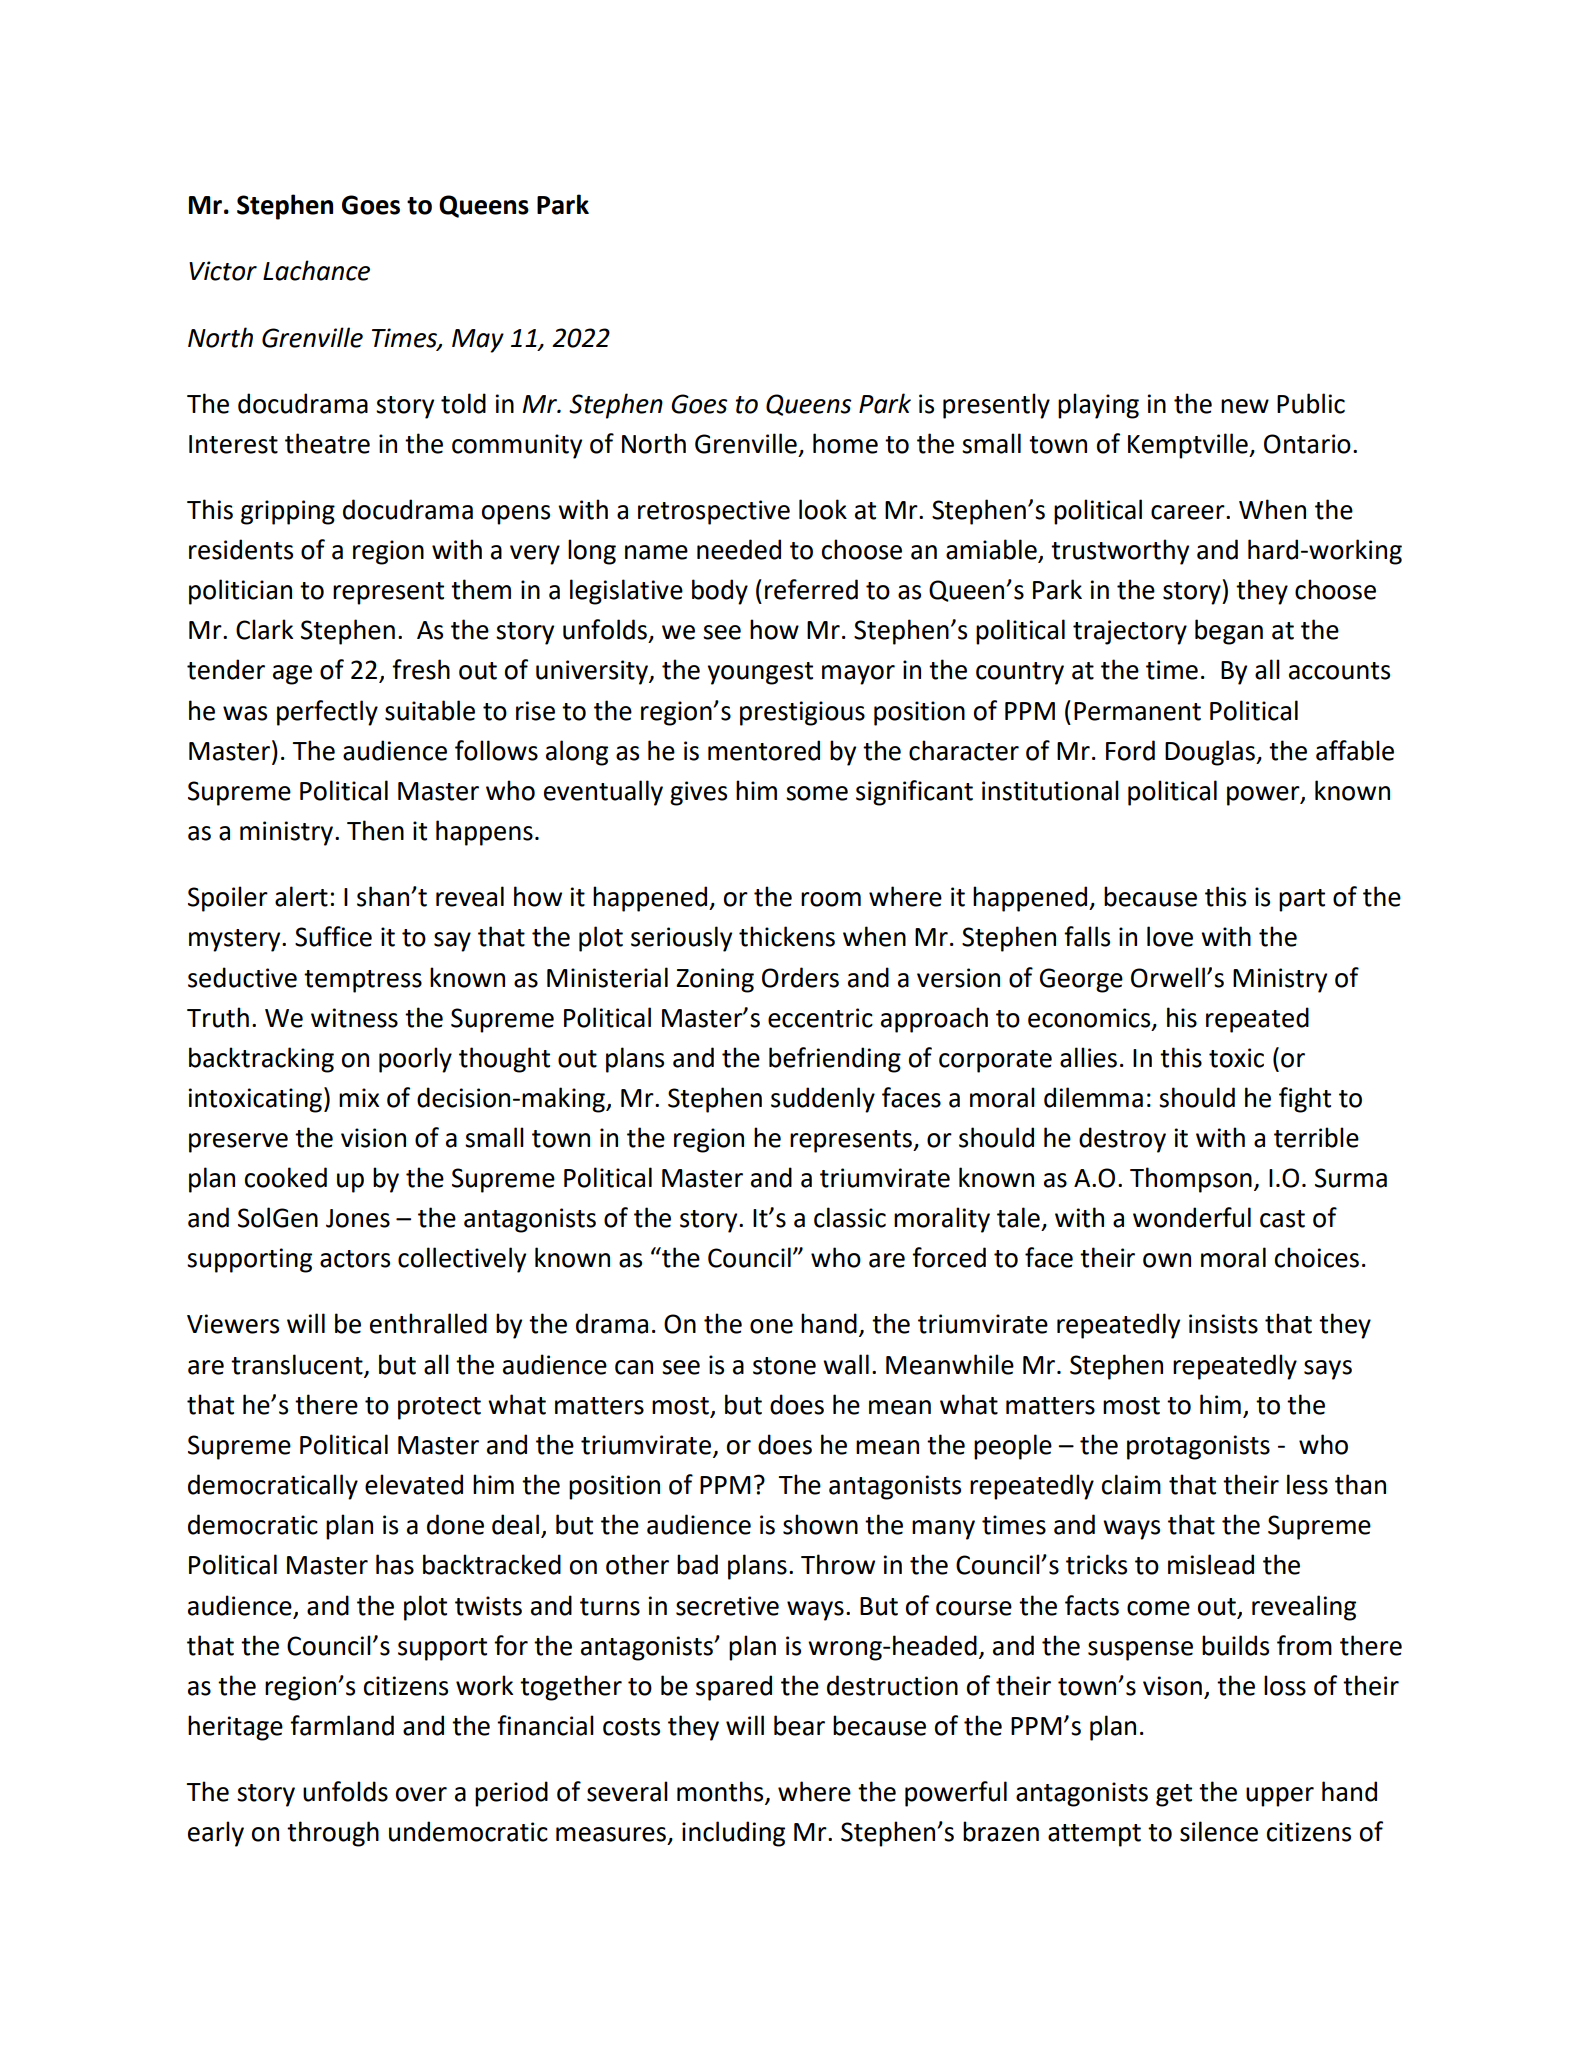 This document has width=1591, height=2059. What do you see at coordinates (1245, 406) in the document?
I see `new` at bounding box center [1245, 406].
